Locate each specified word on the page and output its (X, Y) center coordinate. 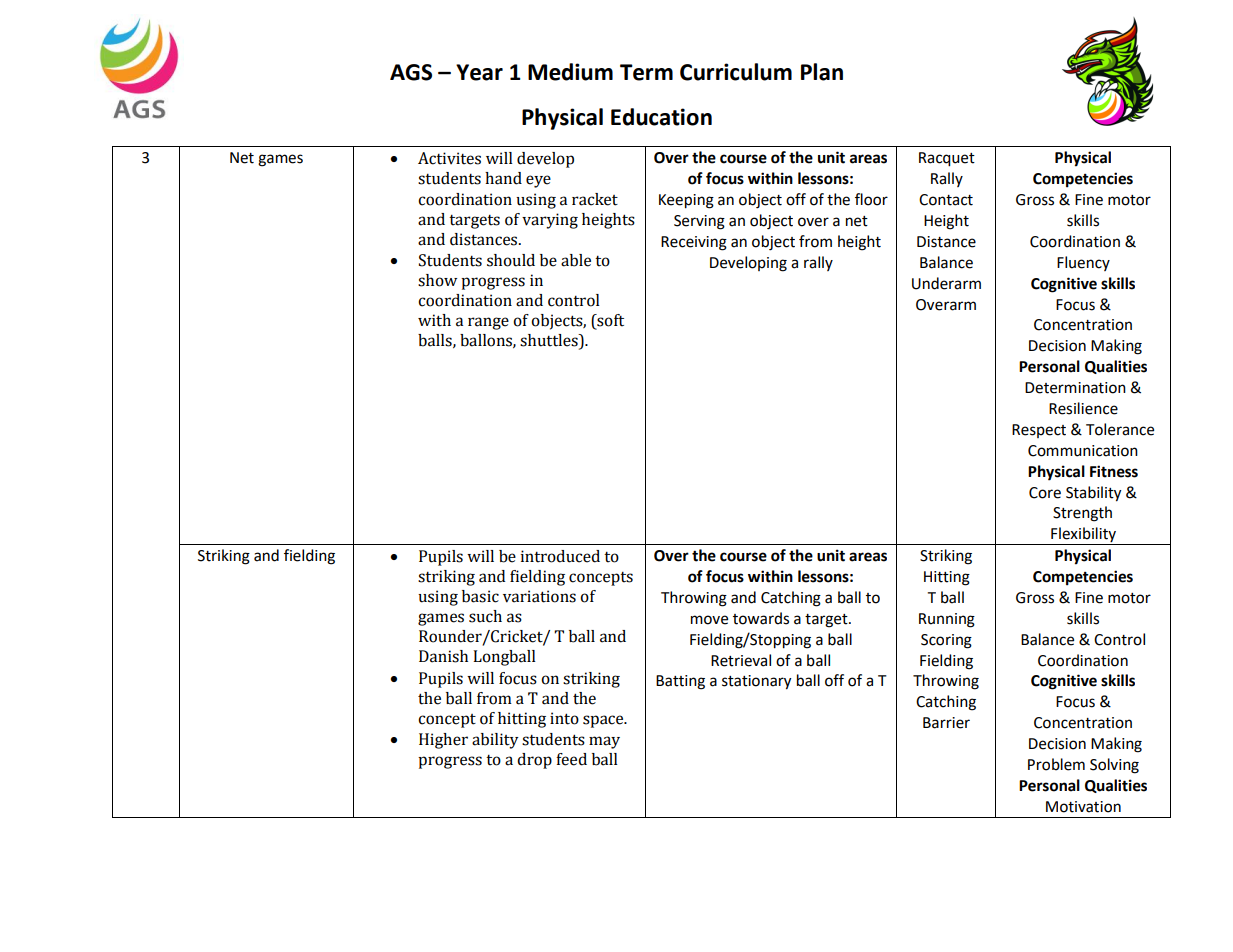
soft (609, 321)
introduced (560, 556)
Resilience (1083, 408)
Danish (443, 656)
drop (534, 761)
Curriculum (736, 72)
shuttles (550, 341)
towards (761, 618)
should (511, 260)
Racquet (947, 159)
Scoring (946, 641)
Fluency (1083, 263)
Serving (699, 222)
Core (1045, 493)
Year (479, 72)
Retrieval (741, 660)
